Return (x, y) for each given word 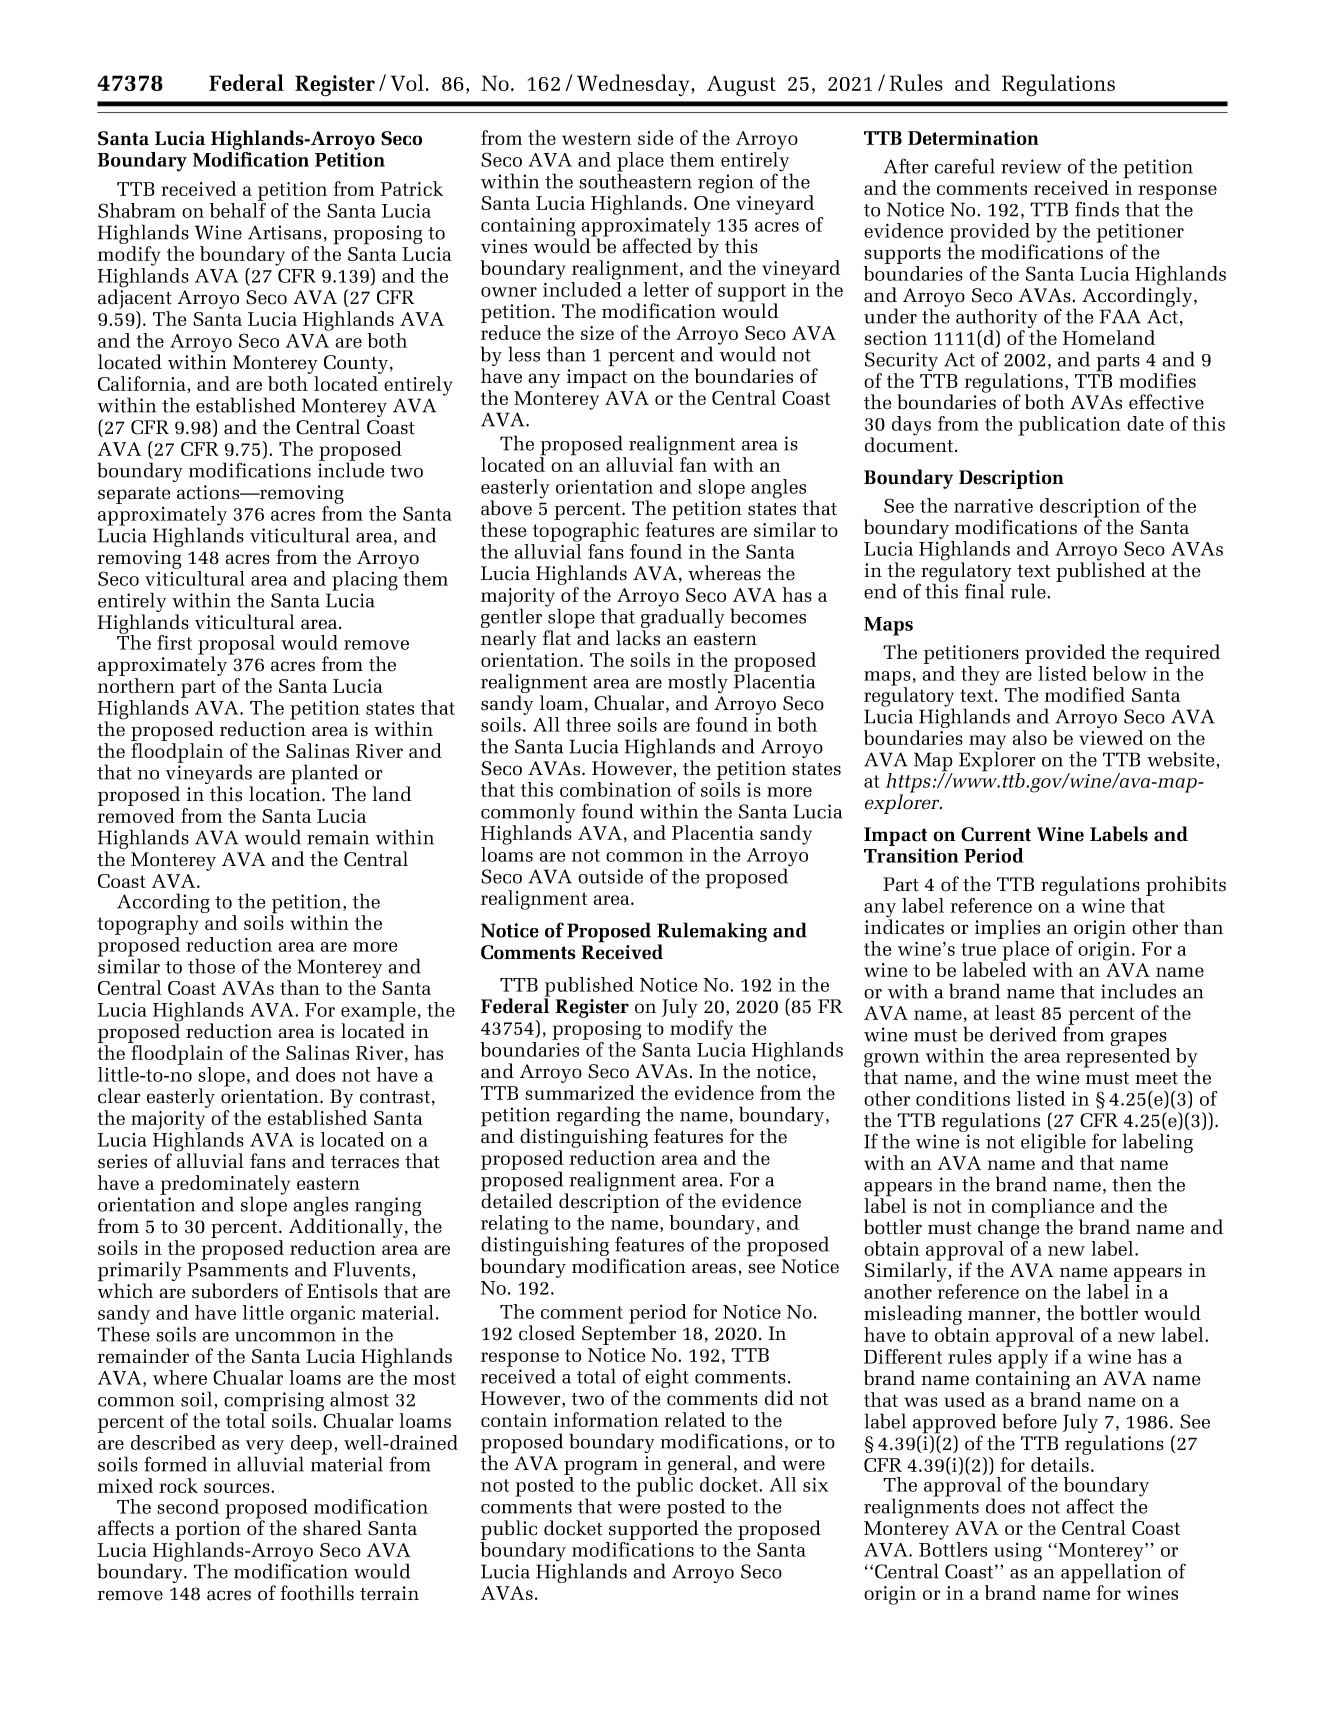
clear (119, 1096)
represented (1118, 1057)
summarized (580, 1092)
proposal (236, 646)
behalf (238, 210)
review (1031, 166)
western (597, 138)
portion (208, 1532)
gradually (683, 618)
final (985, 590)
